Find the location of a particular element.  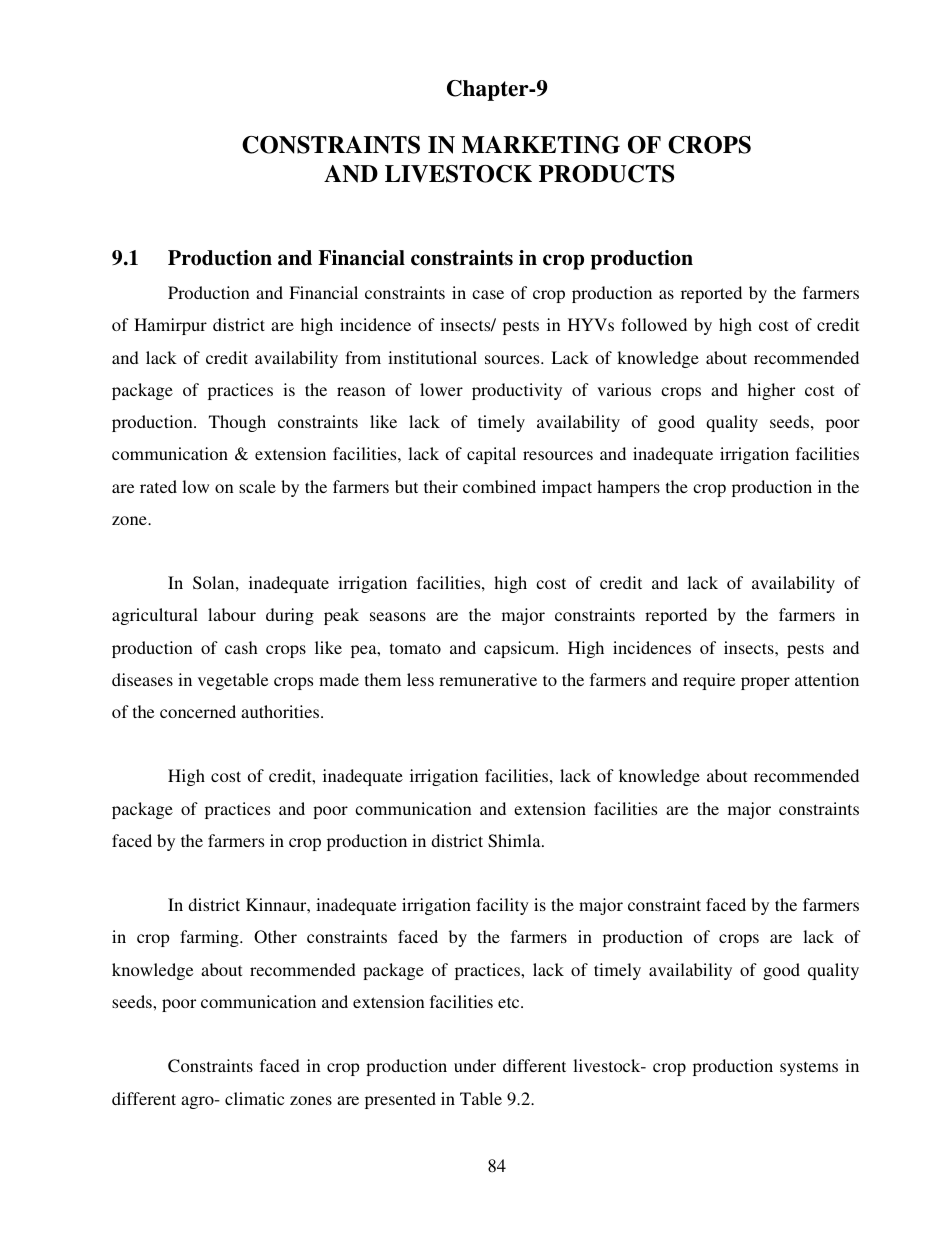

institutional is located at coordinates (432, 357).
